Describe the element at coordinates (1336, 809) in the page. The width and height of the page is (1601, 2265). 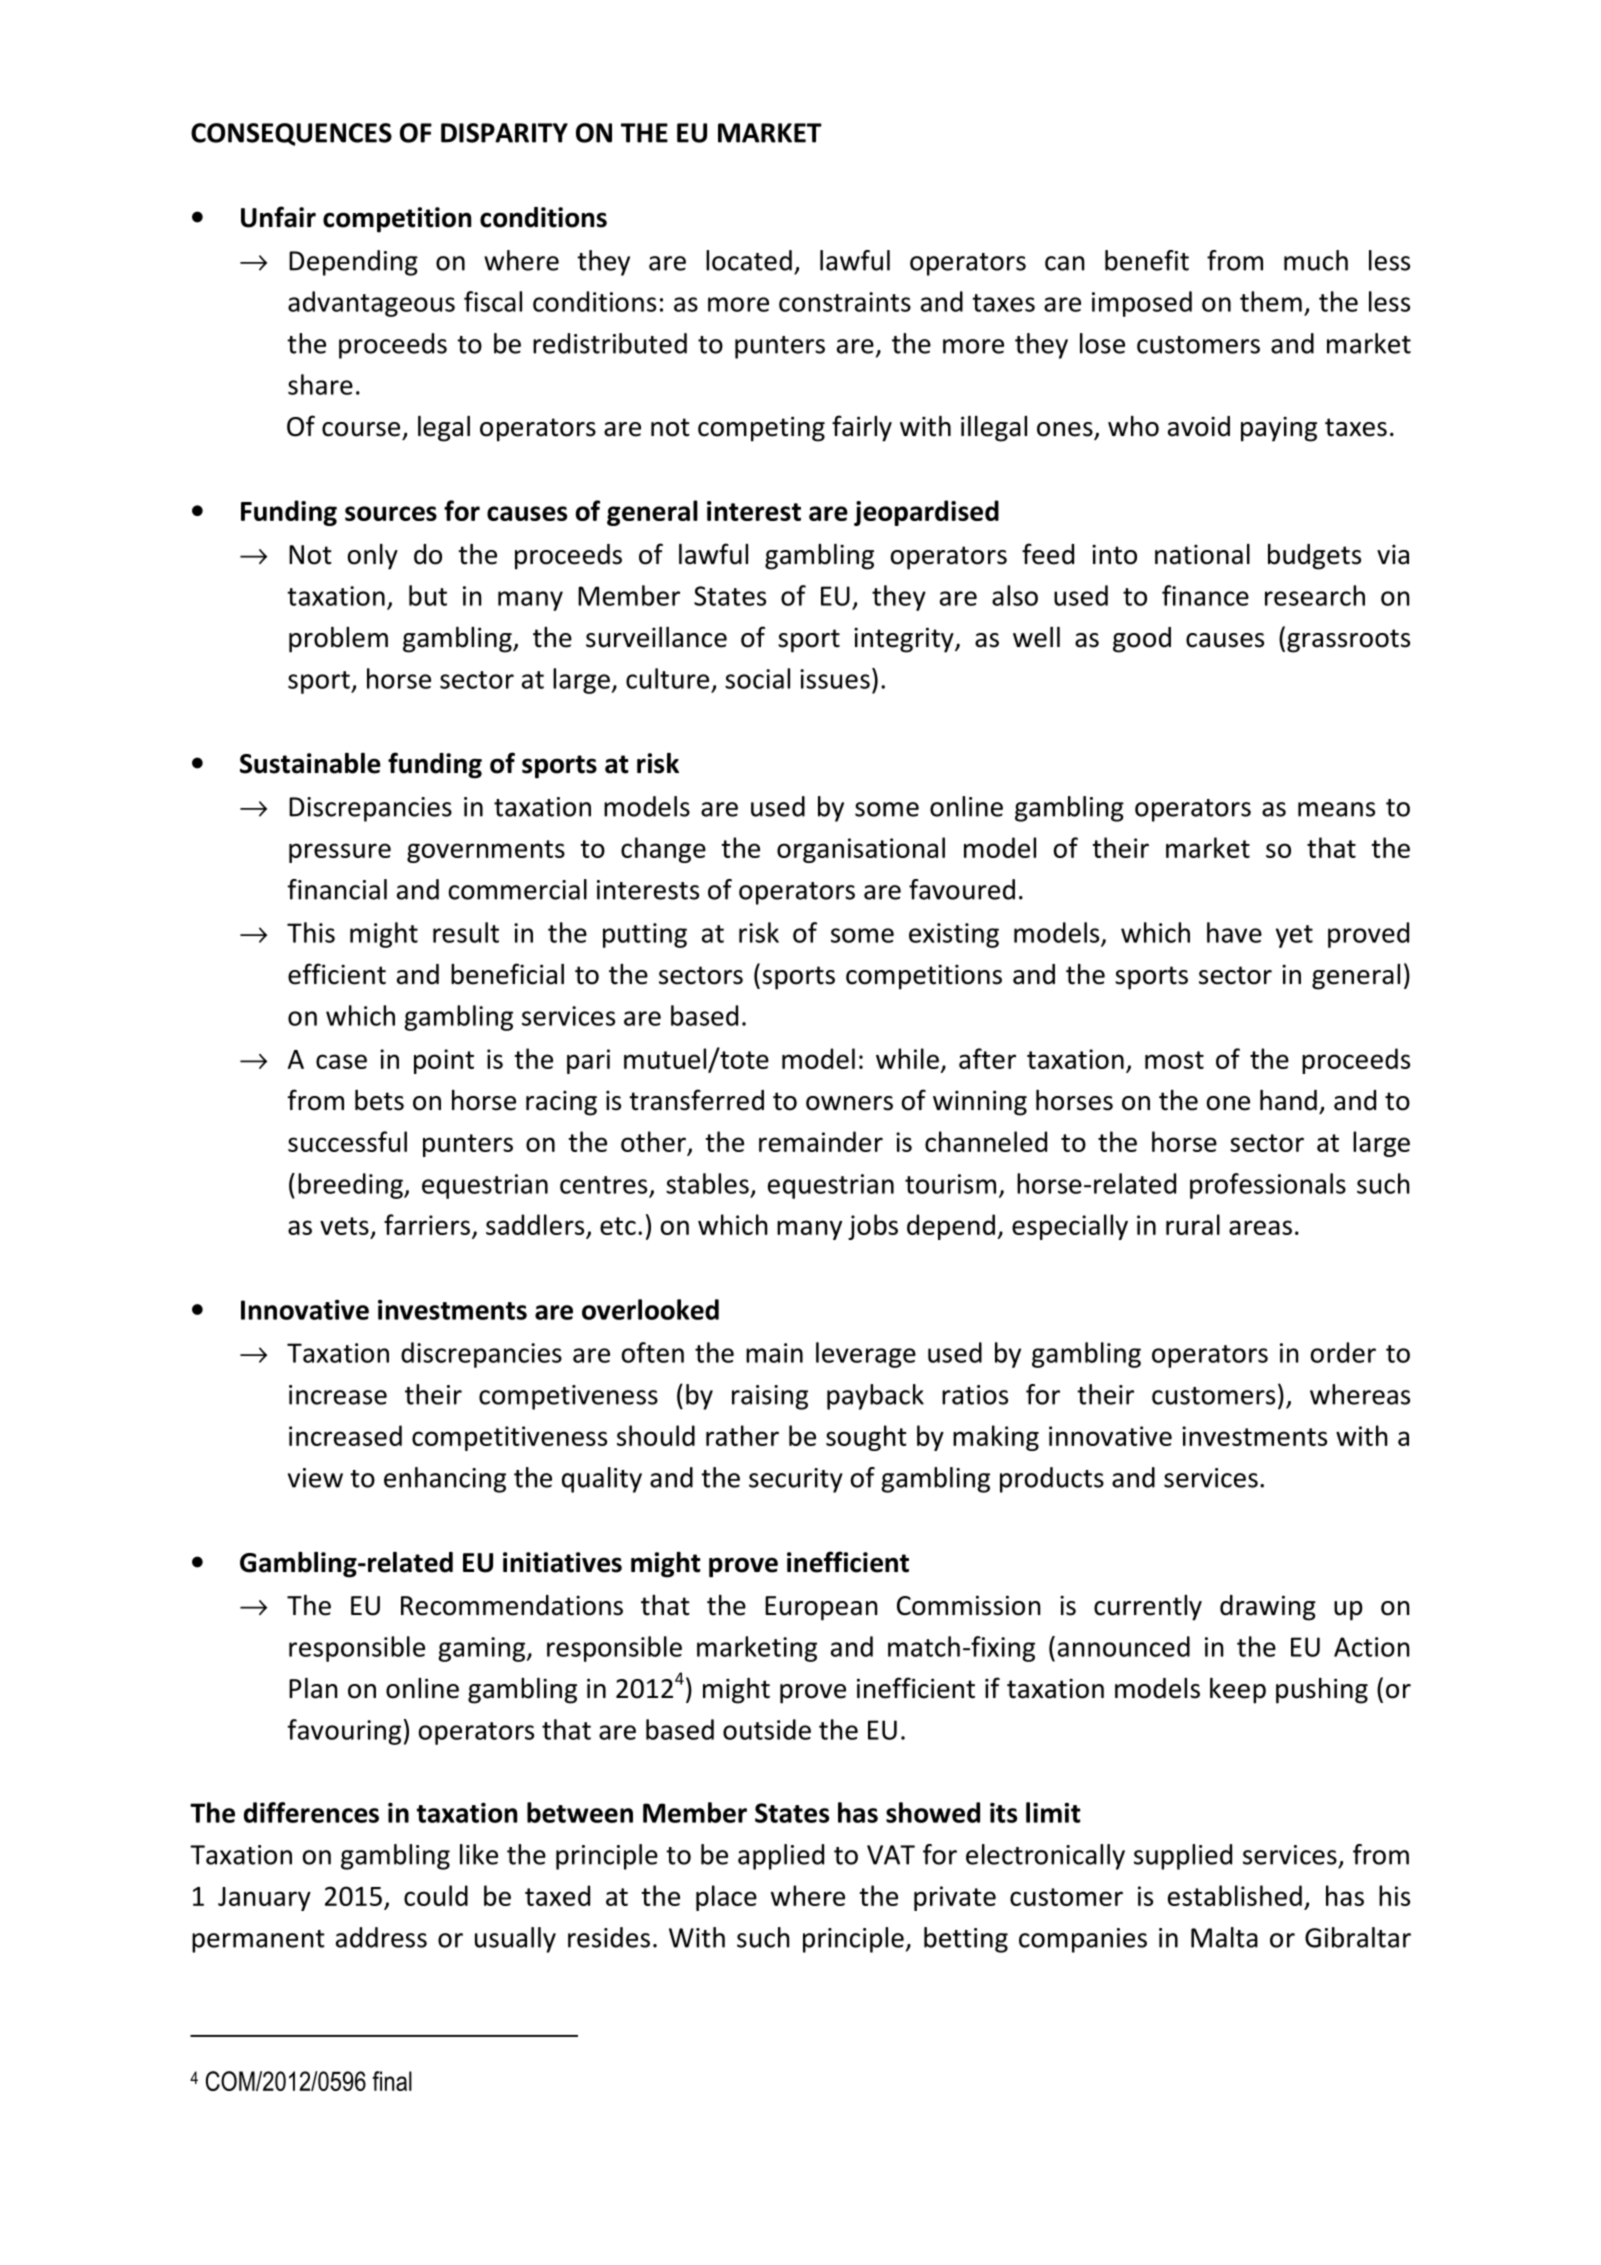
I see `means` at that location.
